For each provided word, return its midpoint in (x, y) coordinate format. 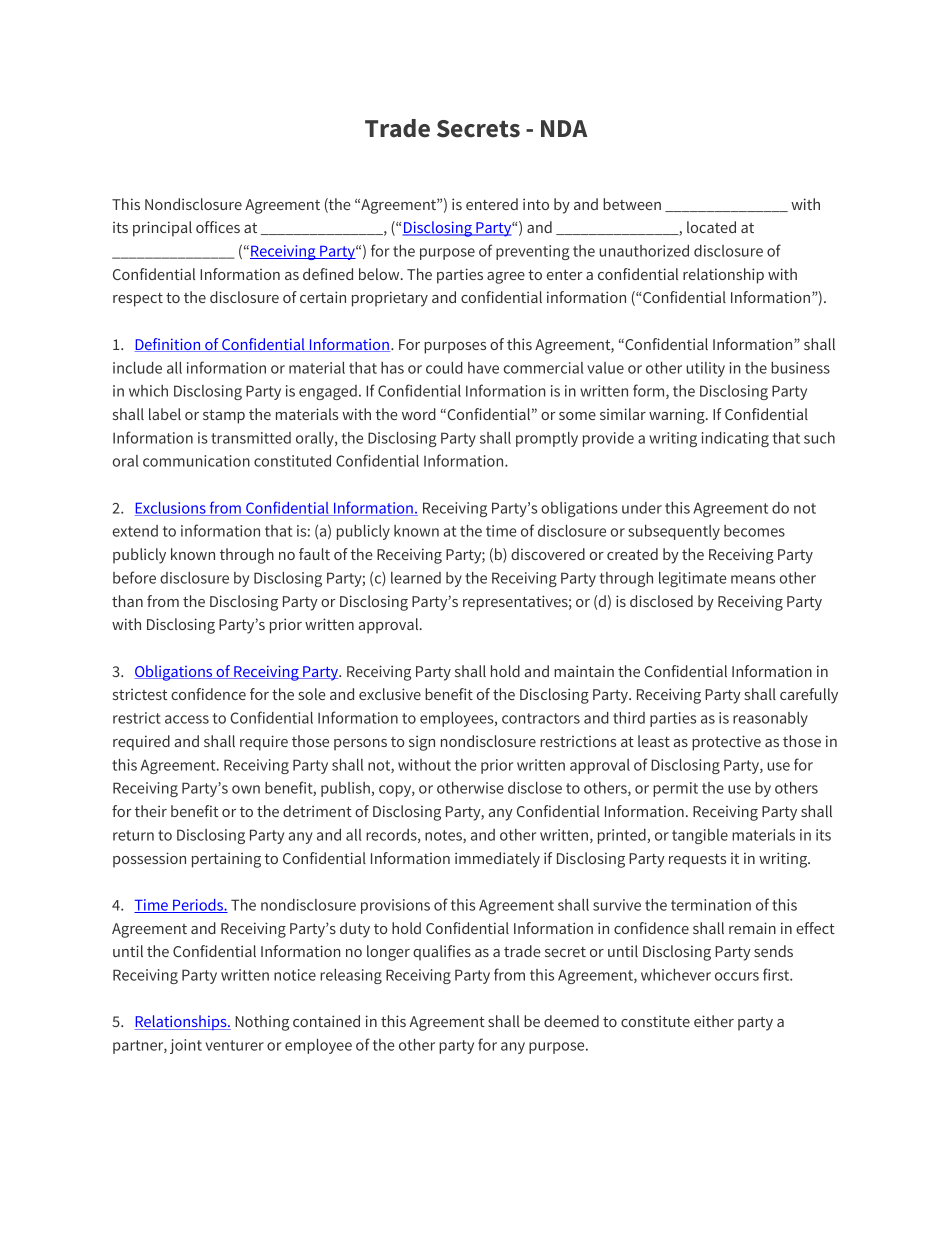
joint (186, 1046)
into (536, 204)
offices (218, 227)
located (711, 227)
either (714, 1021)
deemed (571, 1021)
